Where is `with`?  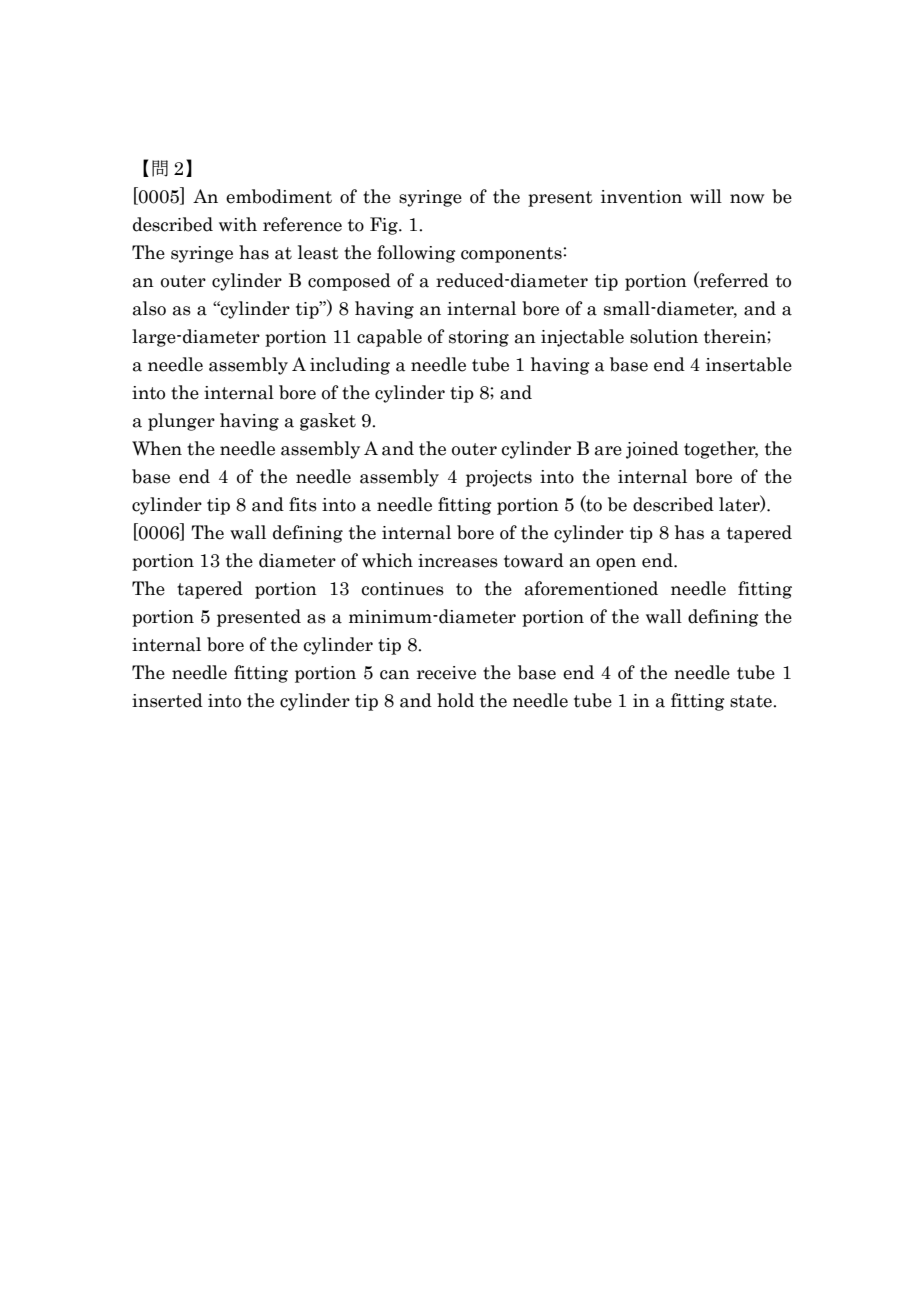 with is located at coordinates (238, 224).
